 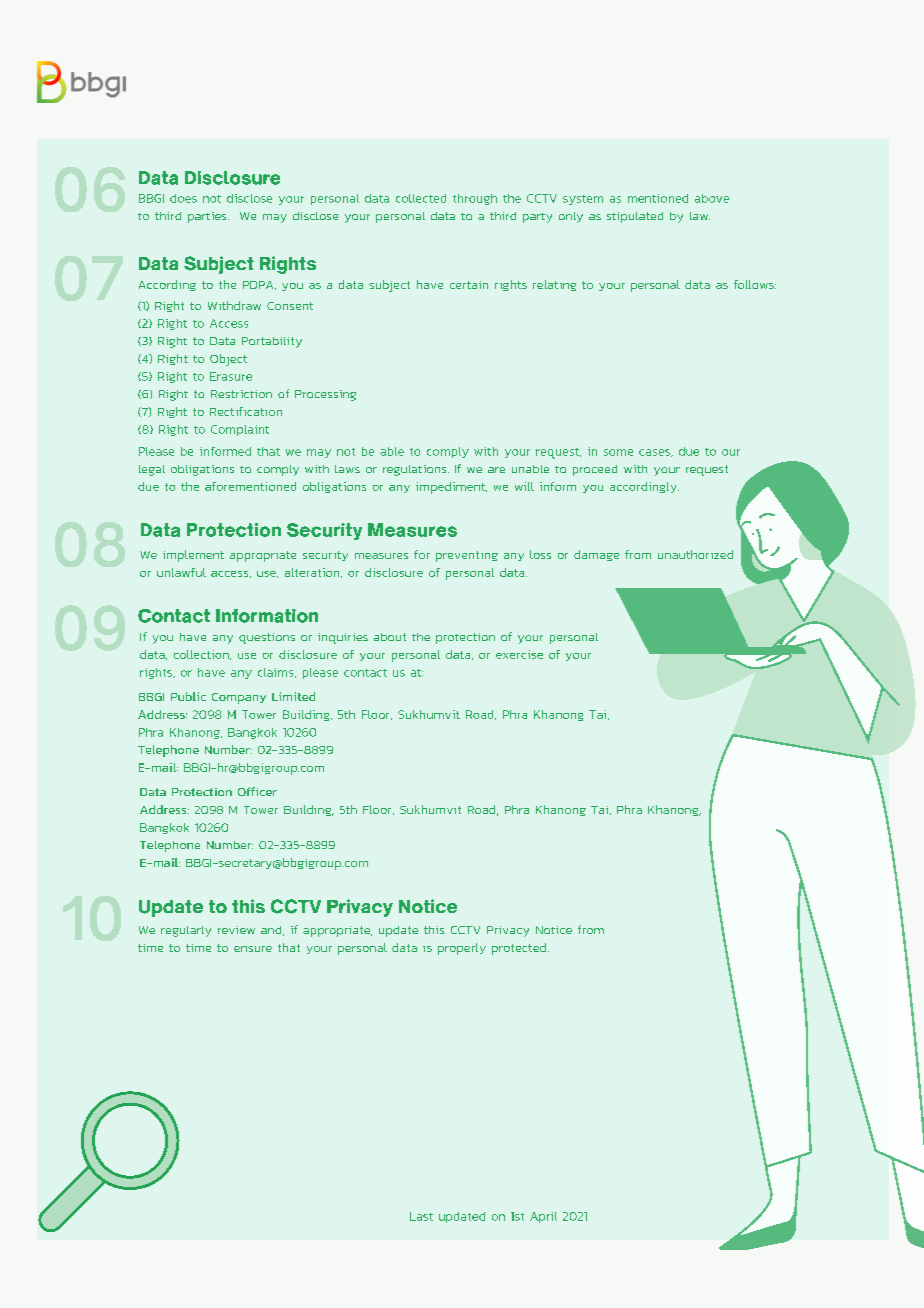 What do you see at coordinates (208, 217) in the page?
I see `parties` at bounding box center [208, 217].
